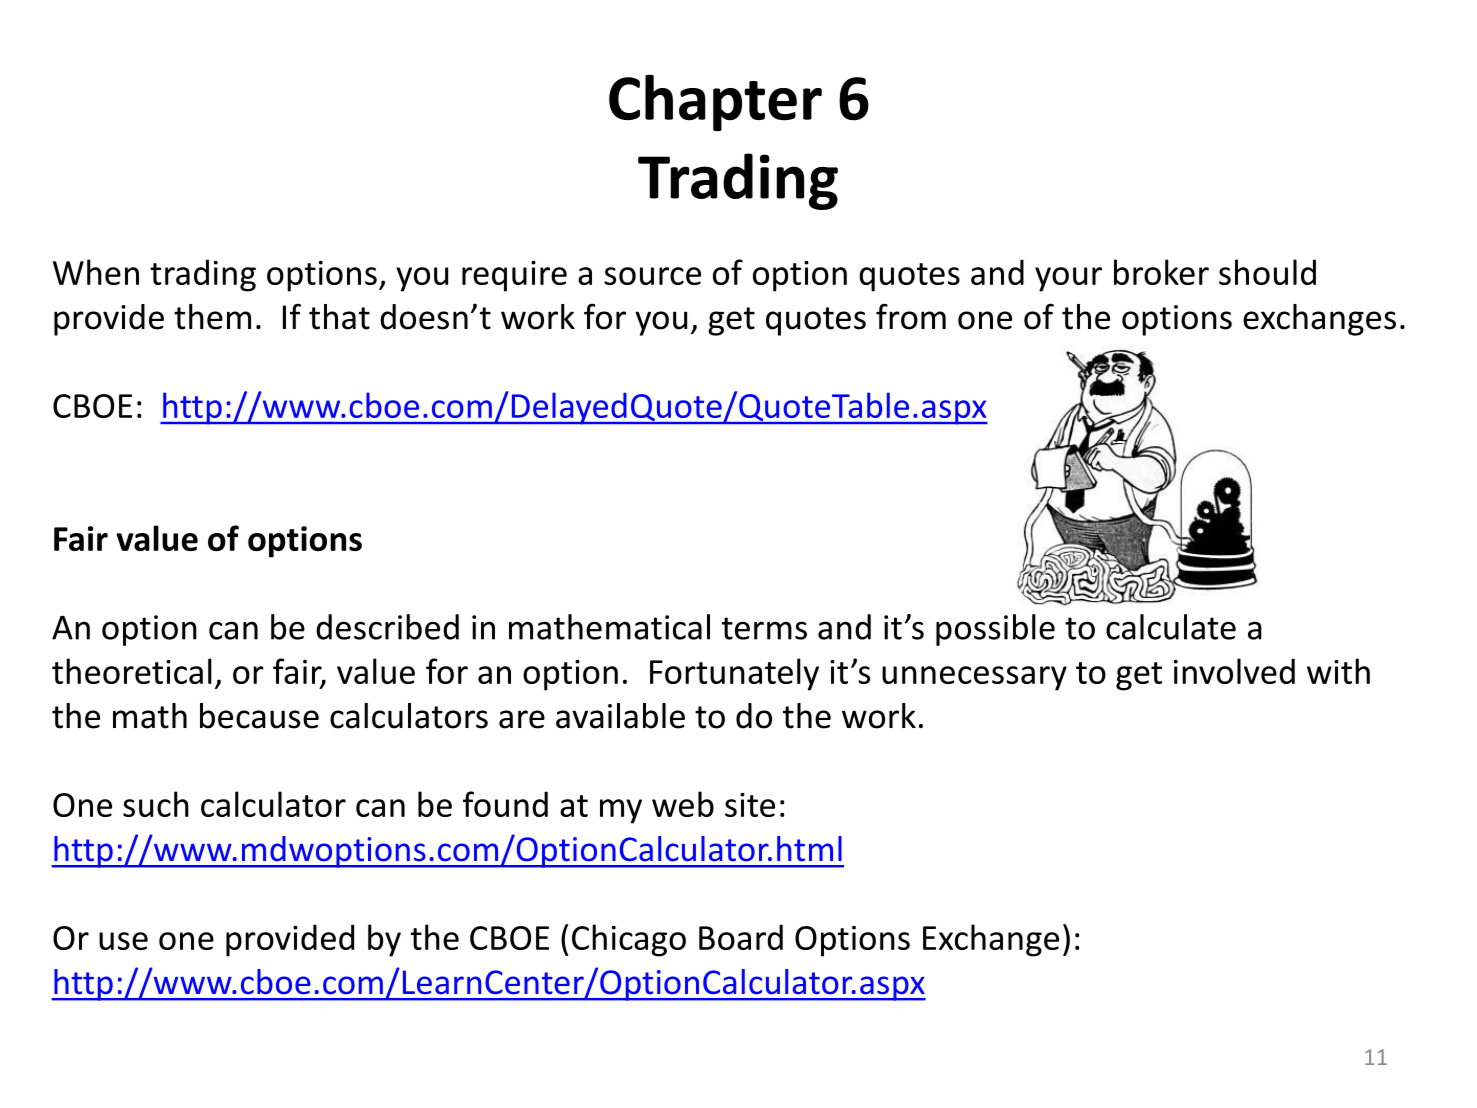 This screenshot has width=1477, height=1108. I want to click on broker, so click(1161, 272).
